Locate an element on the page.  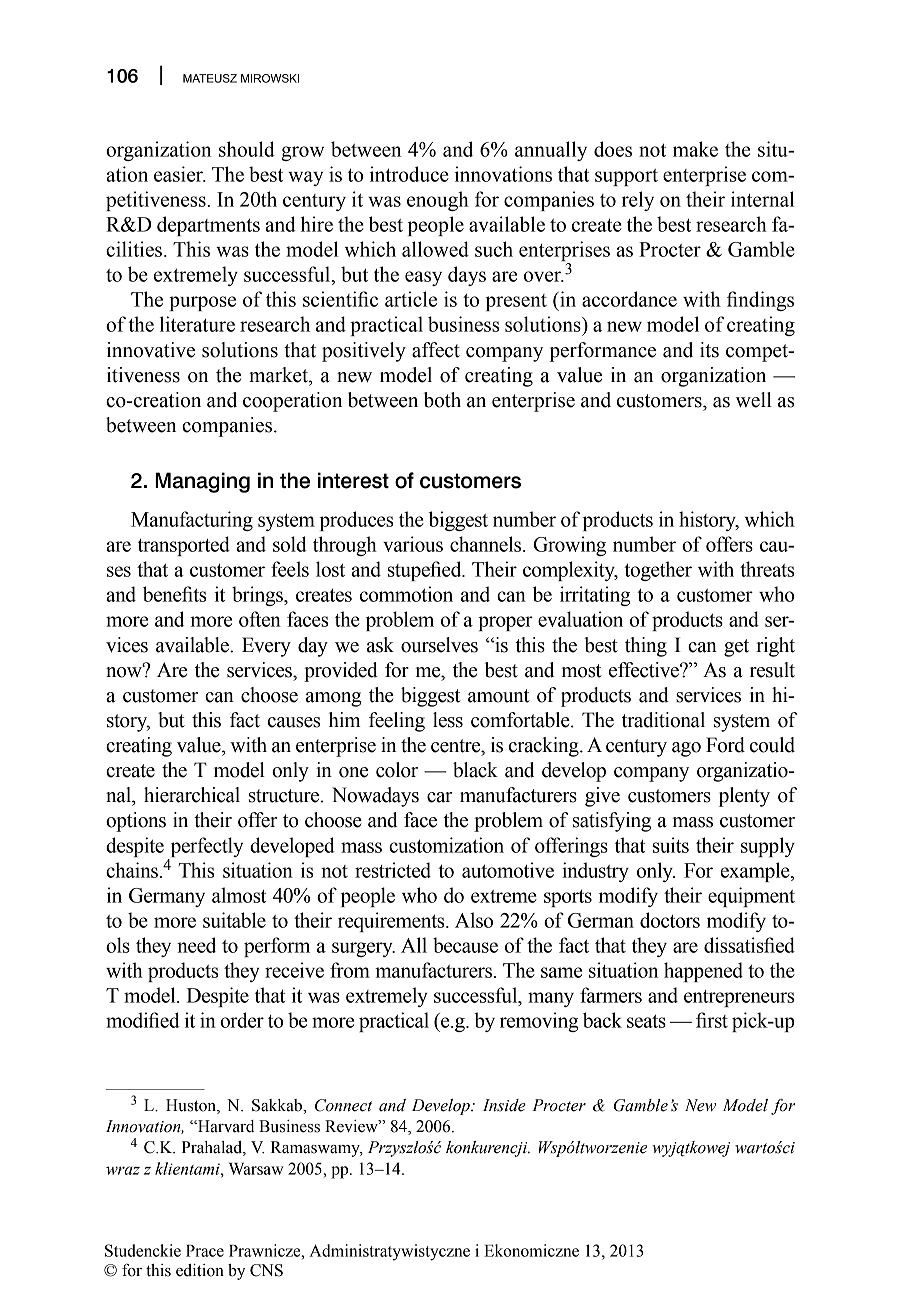
need is located at coordinates (196, 945).
